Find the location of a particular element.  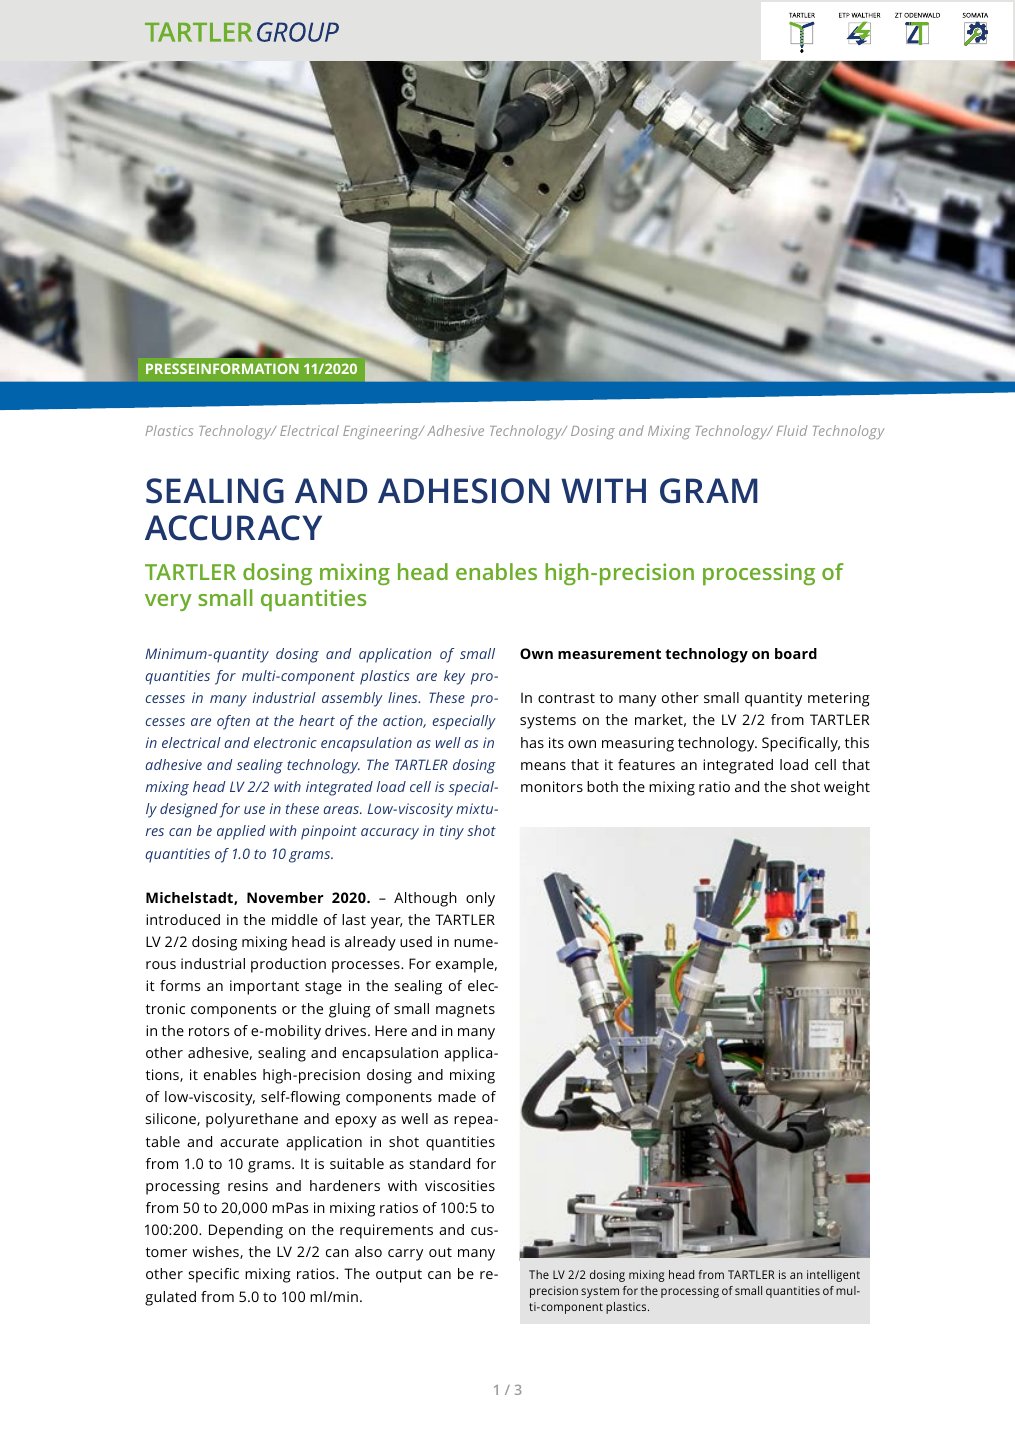

key is located at coordinates (454, 677).
